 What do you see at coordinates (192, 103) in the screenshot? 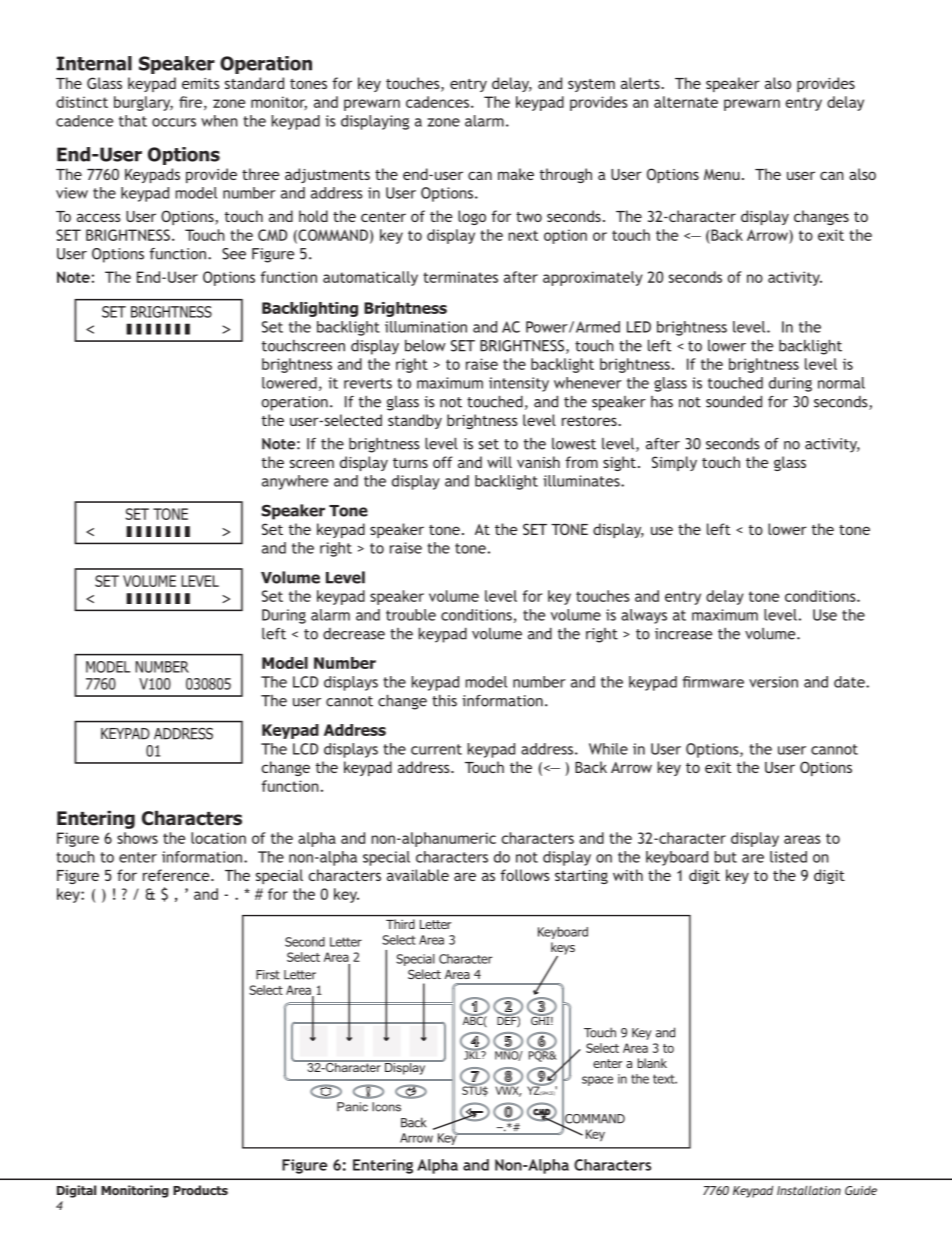
I see `fire` at bounding box center [192, 103].
